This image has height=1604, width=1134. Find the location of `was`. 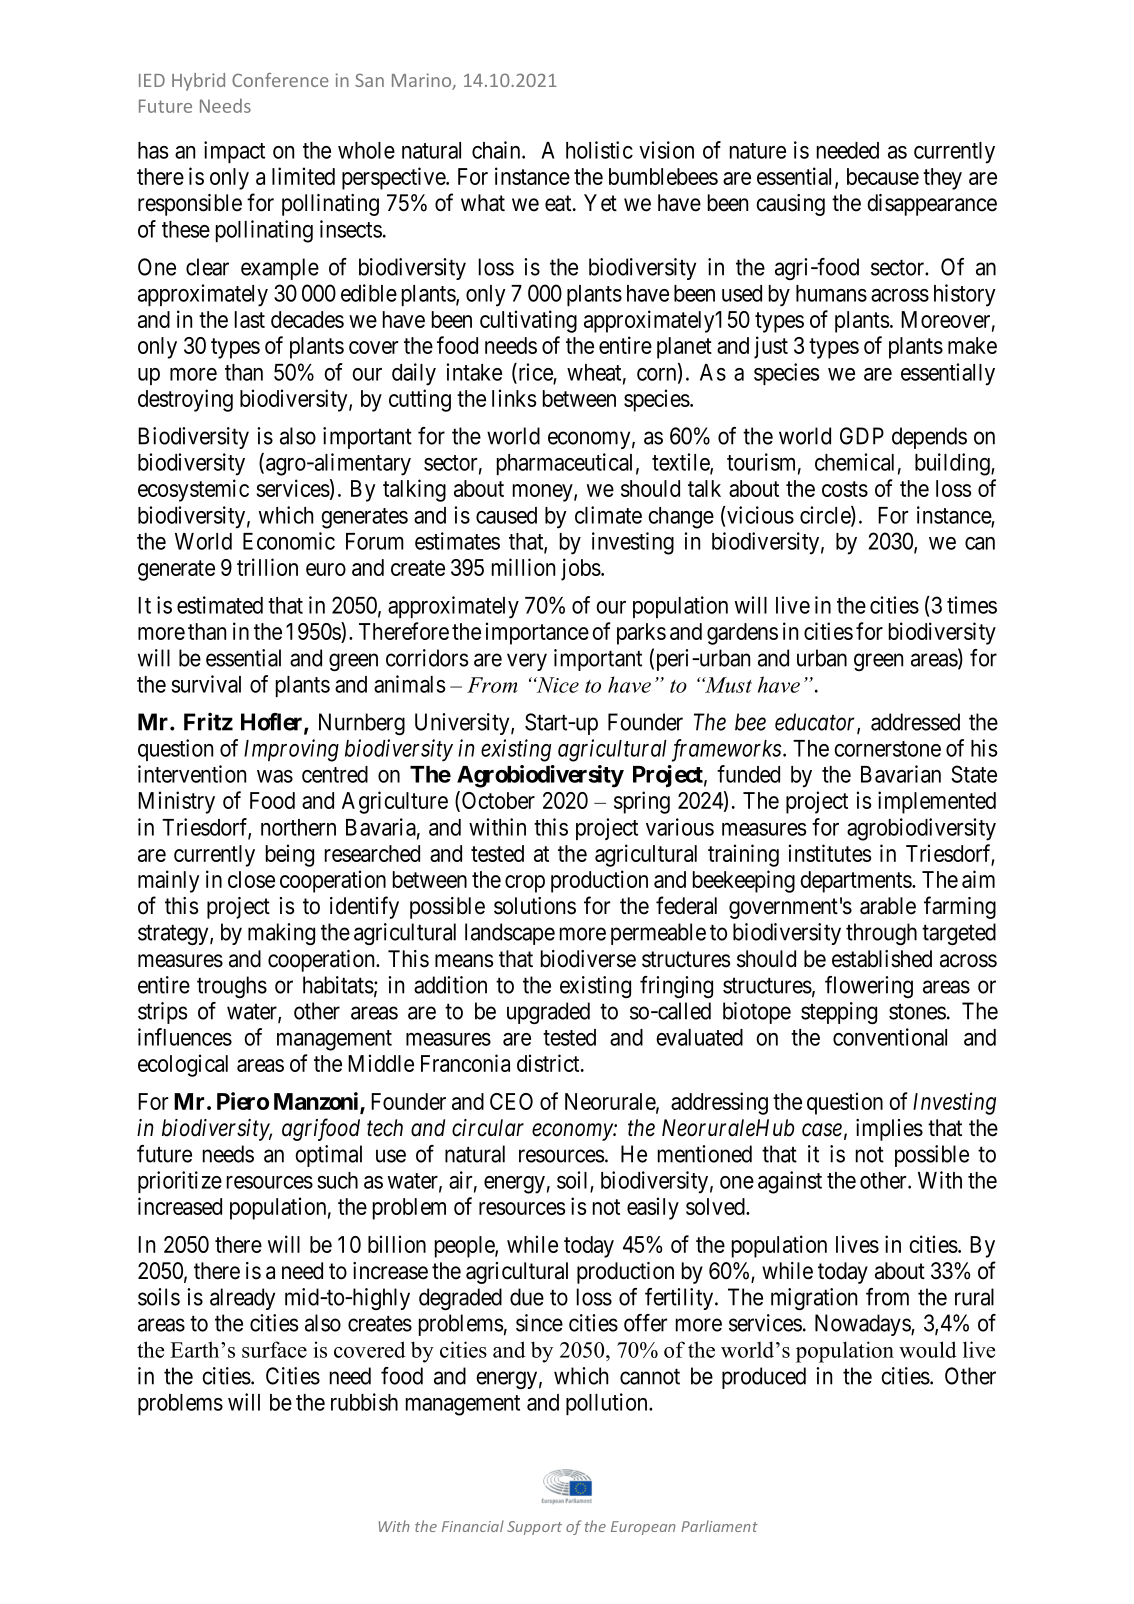

was is located at coordinates (275, 776).
